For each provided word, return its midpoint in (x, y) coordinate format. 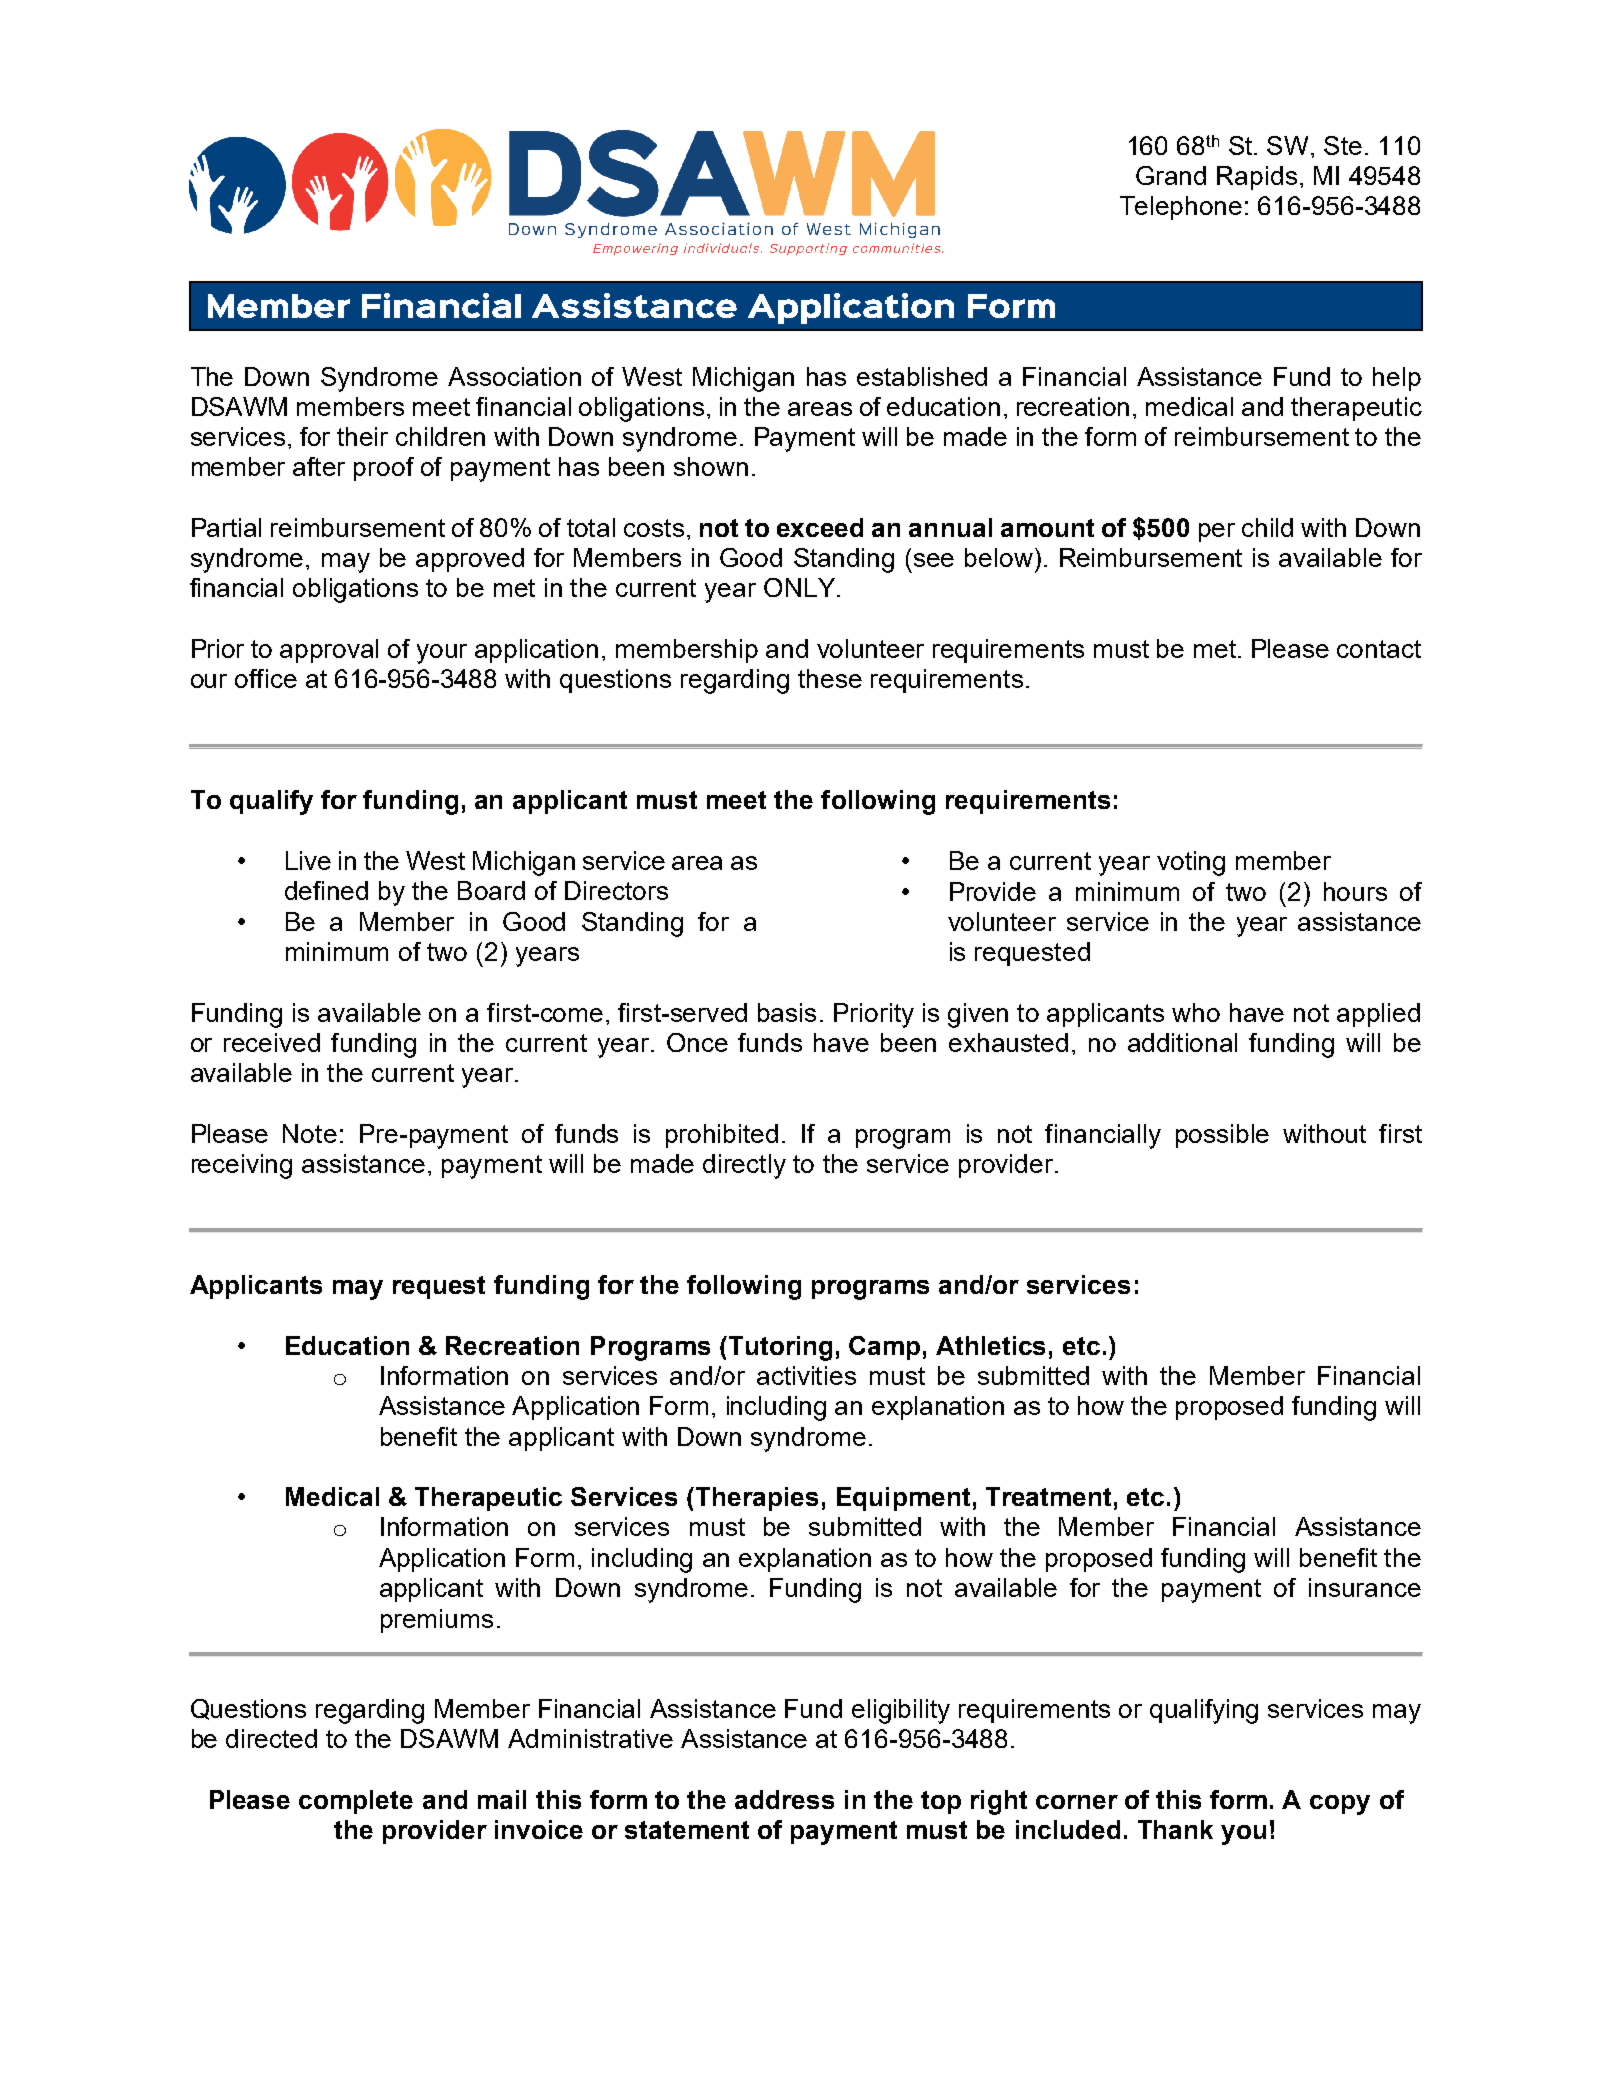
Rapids (1257, 178)
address (784, 1799)
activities (806, 1375)
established (922, 376)
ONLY (799, 587)
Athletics (990, 1345)
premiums (437, 1621)
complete (356, 1802)
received (272, 1042)
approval (329, 651)
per (1217, 532)
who (1196, 1012)
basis (787, 1012)
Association (514, 376)
